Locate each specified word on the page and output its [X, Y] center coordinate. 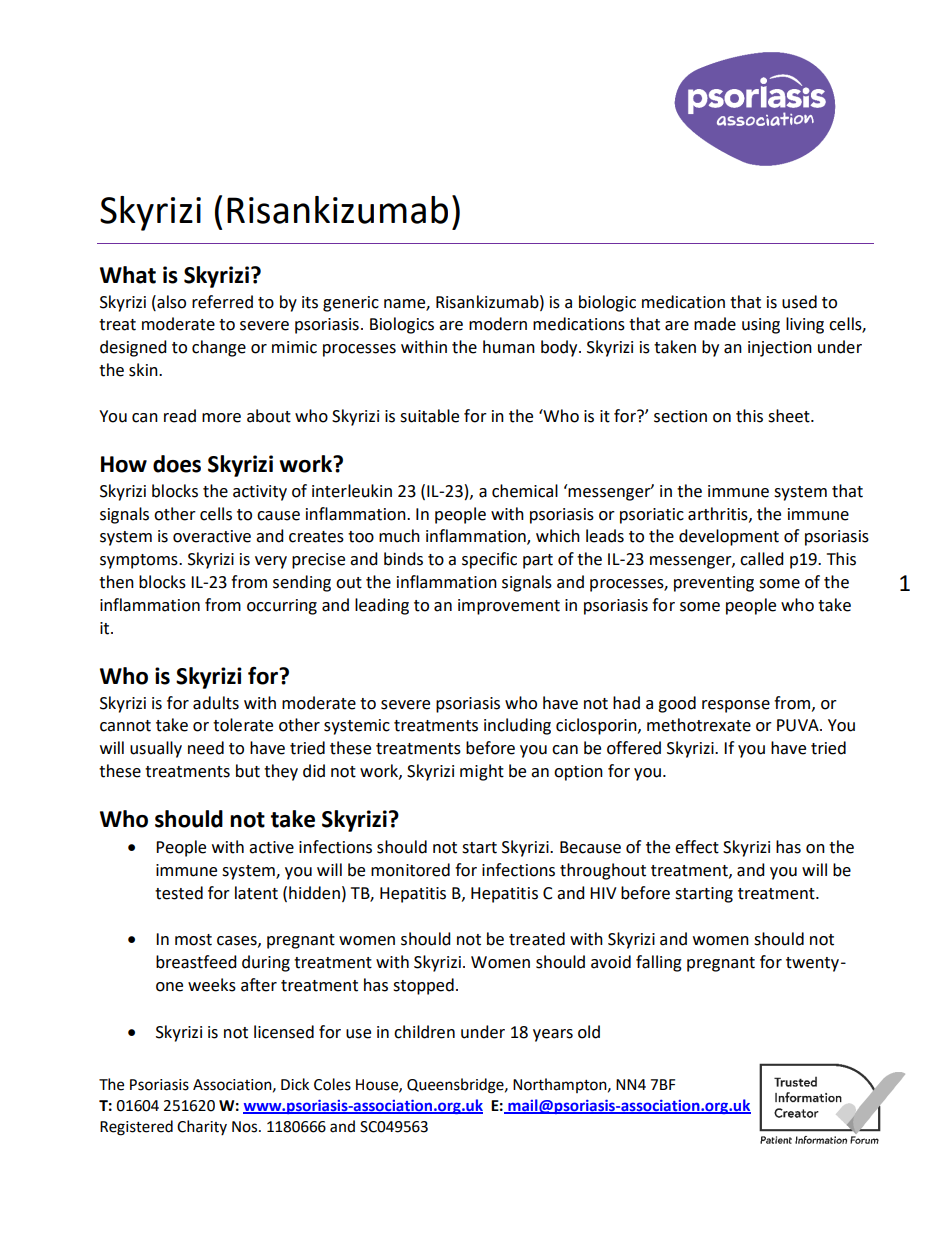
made [715, 324]
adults [216, 703]
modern [498, 324]
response [736, 706]
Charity [202, 1127]
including [517, 726]
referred [222, 302]
